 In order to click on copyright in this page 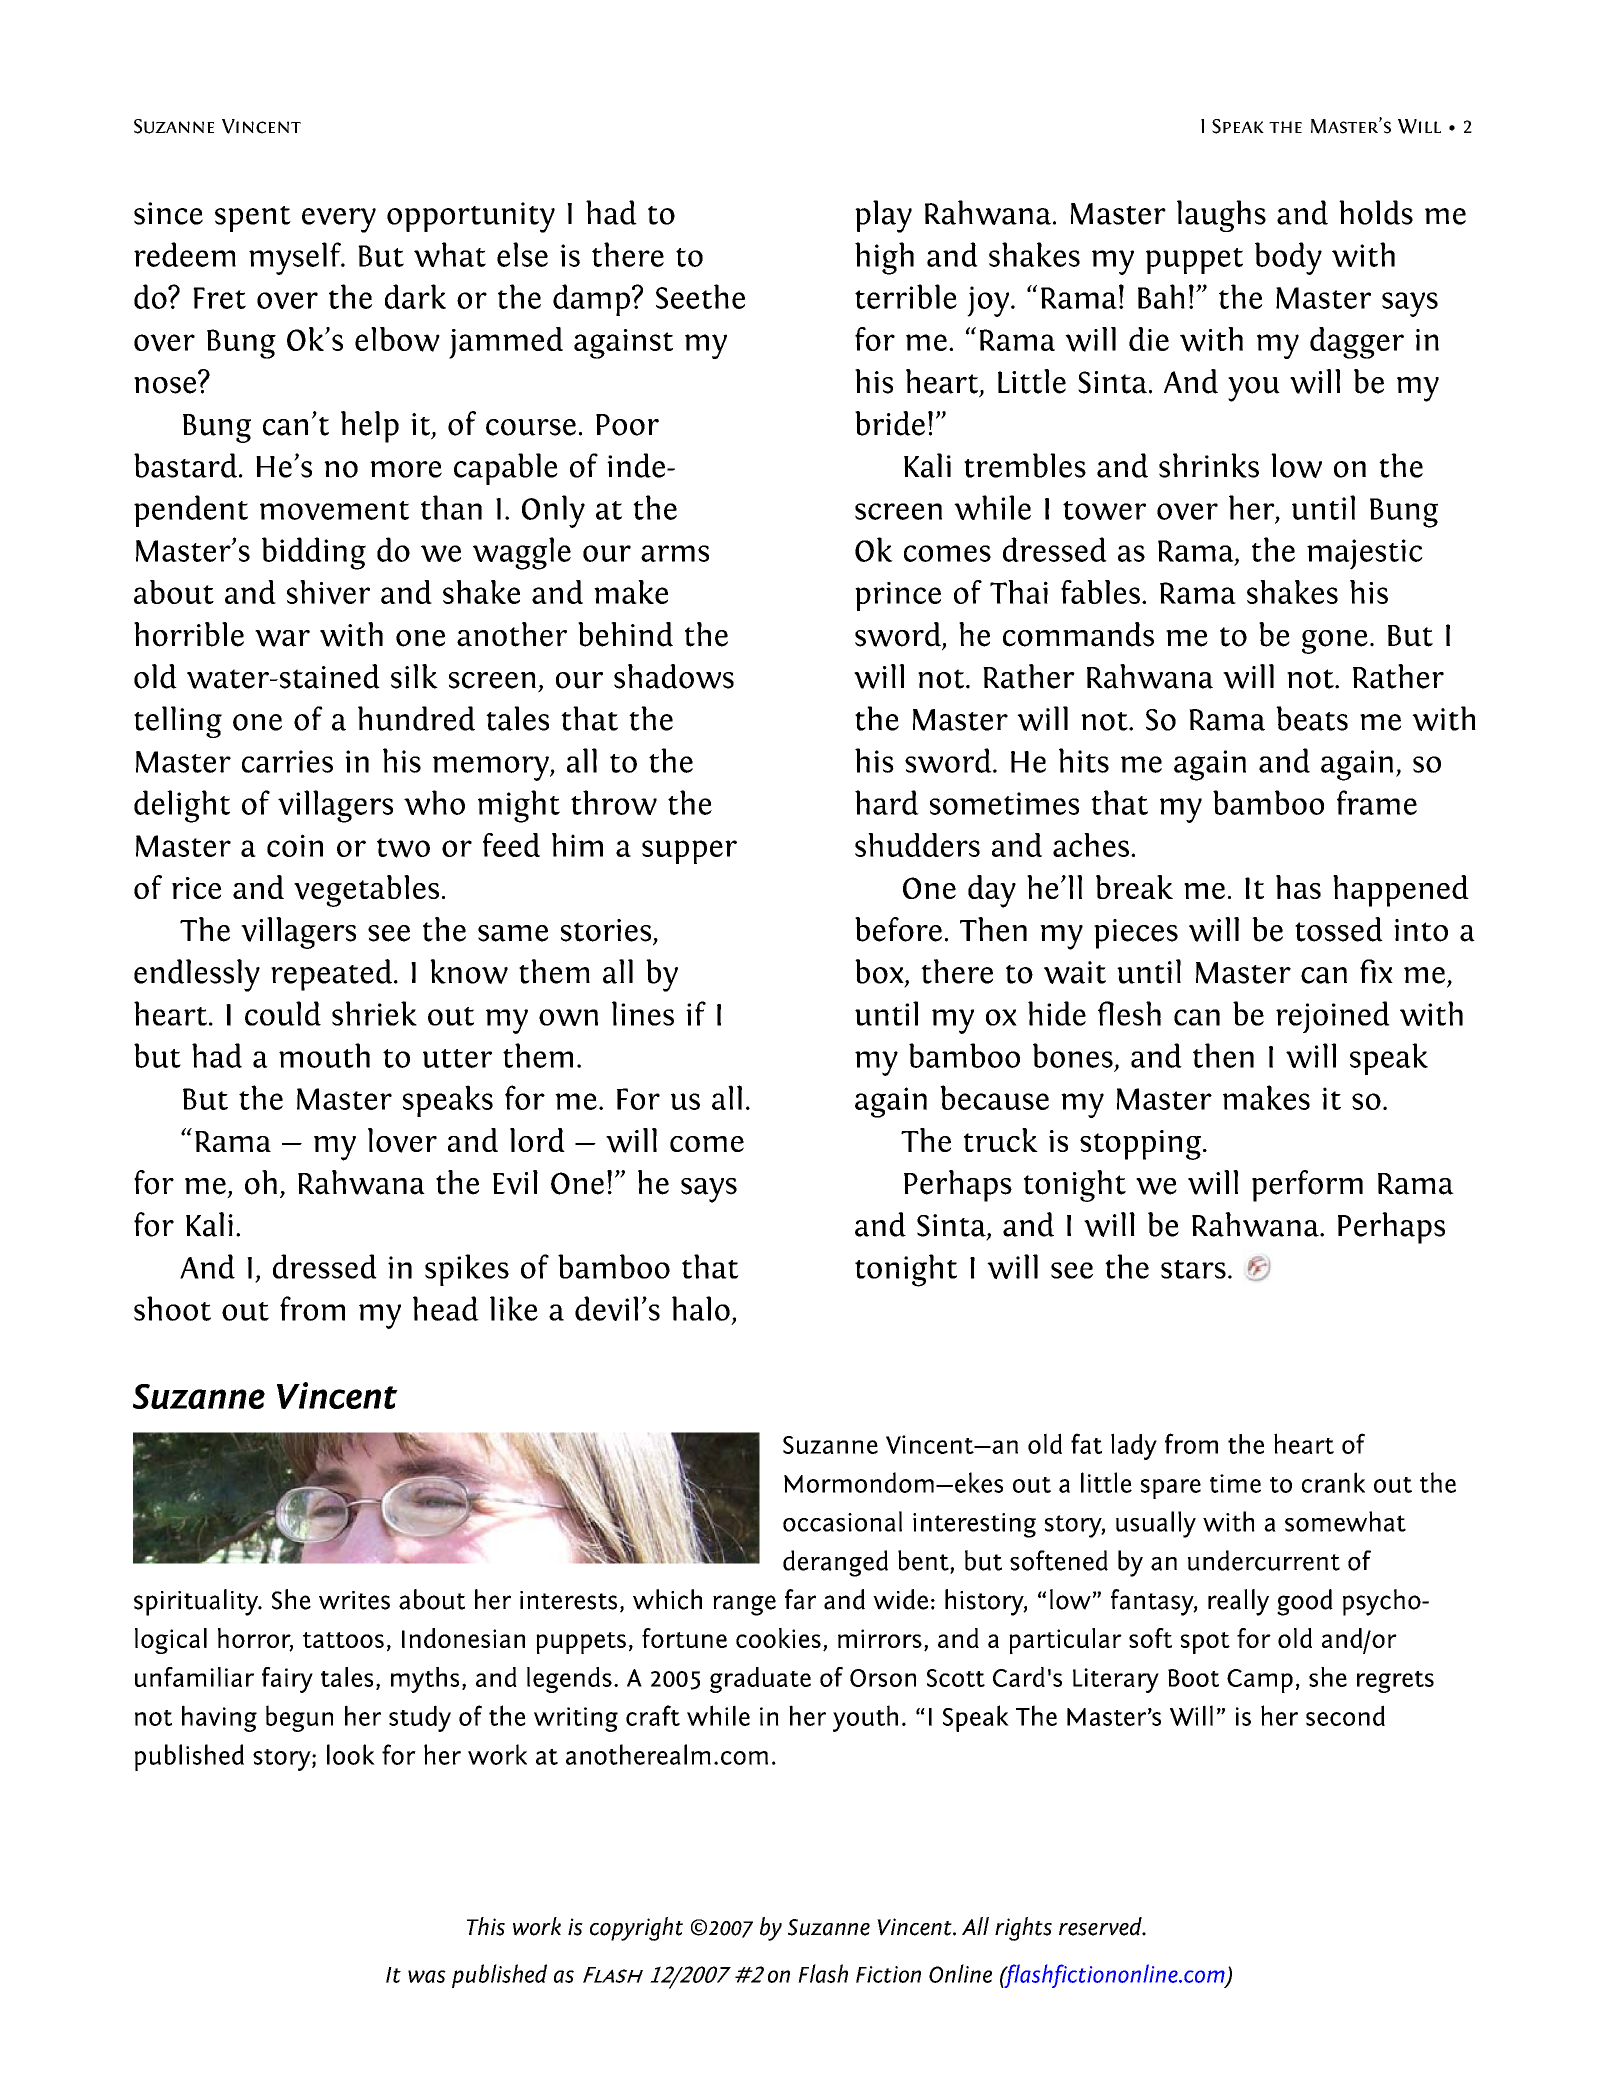, I will do `click(636, 1929)`.
